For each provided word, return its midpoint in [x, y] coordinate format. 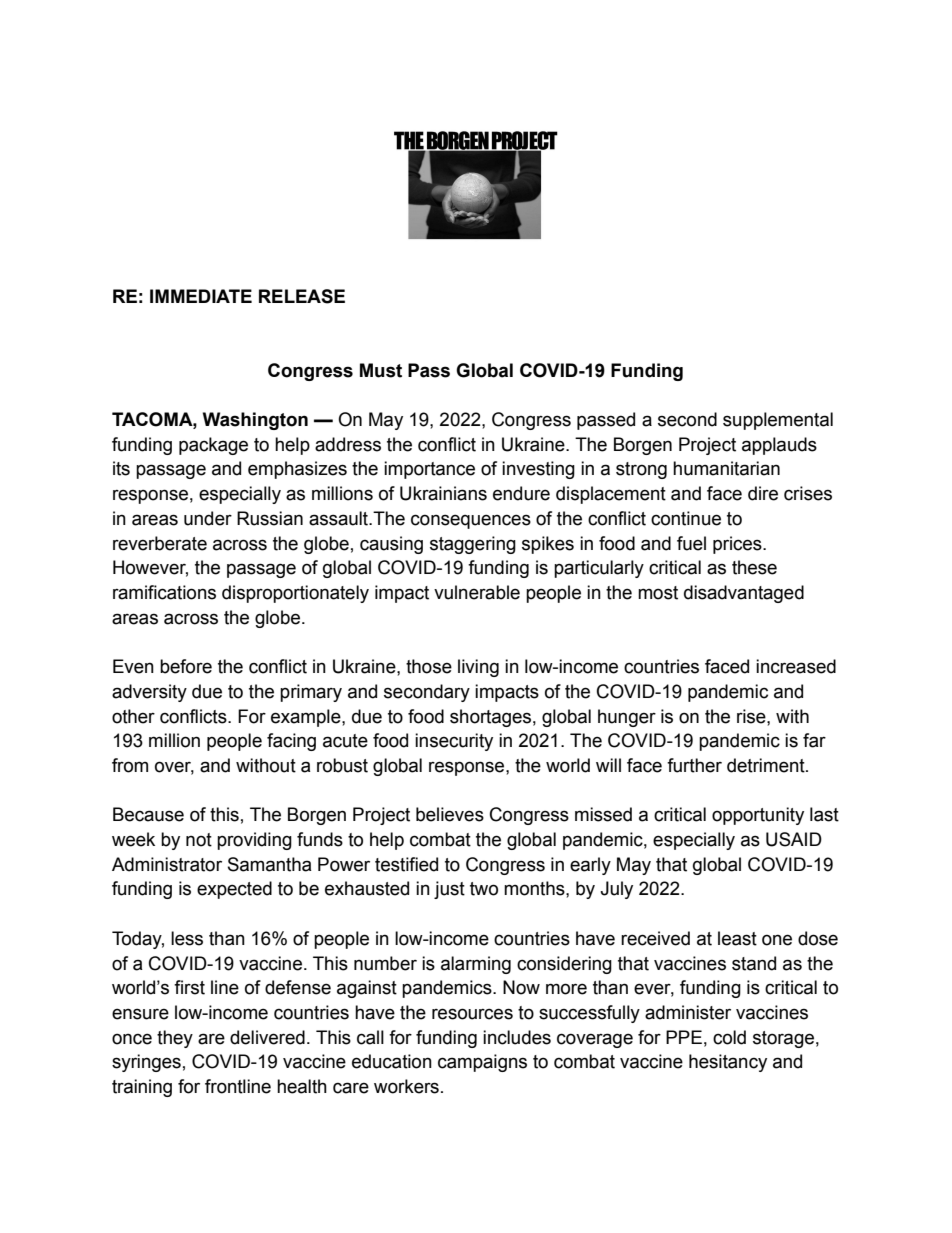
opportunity [758, 816]
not [199, 840]
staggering [473, 545]
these [754, 567]
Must [381, 370]
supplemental [778, 421]
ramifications [164, 592]
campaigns [482, 1063]
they [175, 1039]
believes [450, 814]
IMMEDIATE [201, 296]
